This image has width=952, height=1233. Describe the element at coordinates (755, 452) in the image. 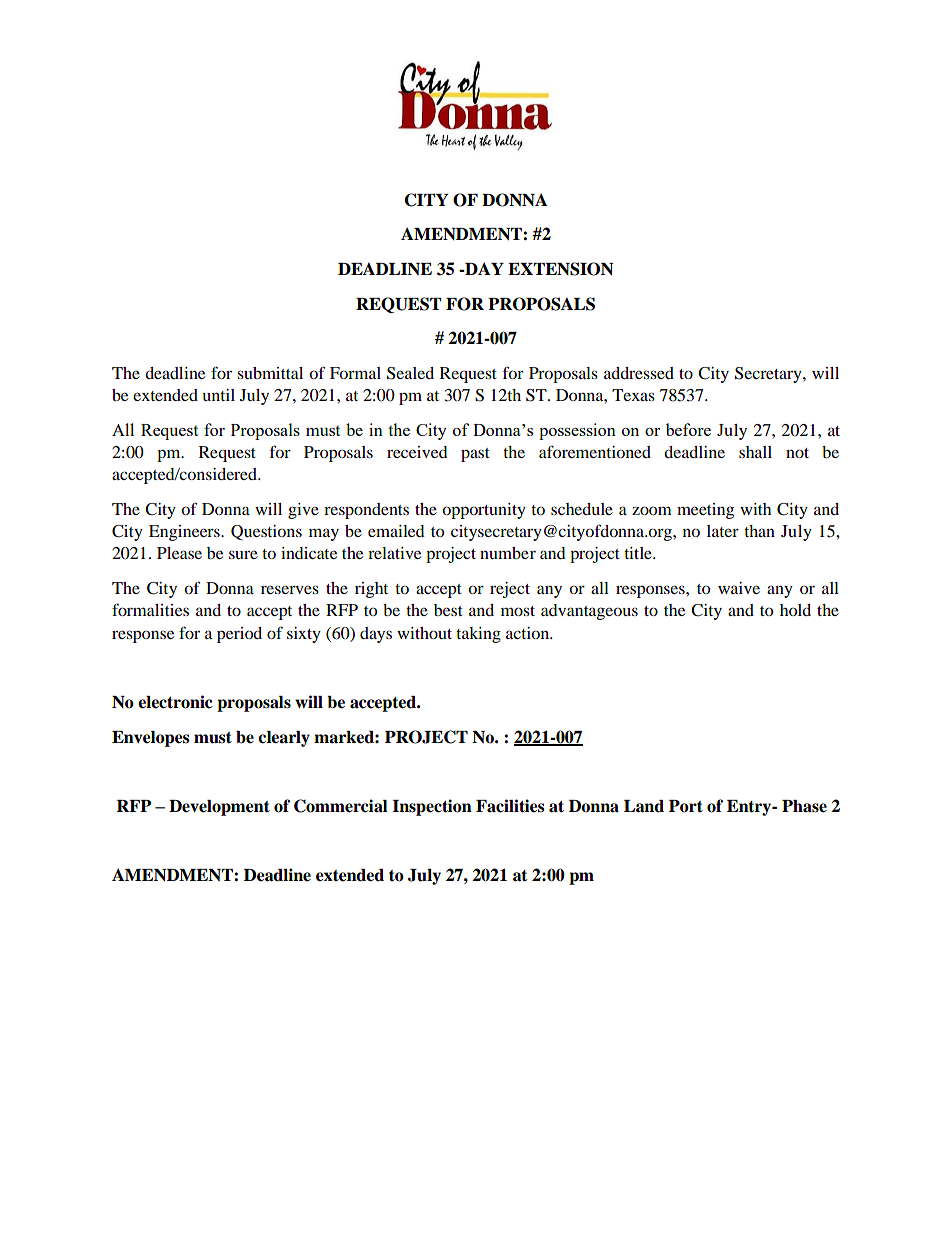

I see `shall` at that location.
